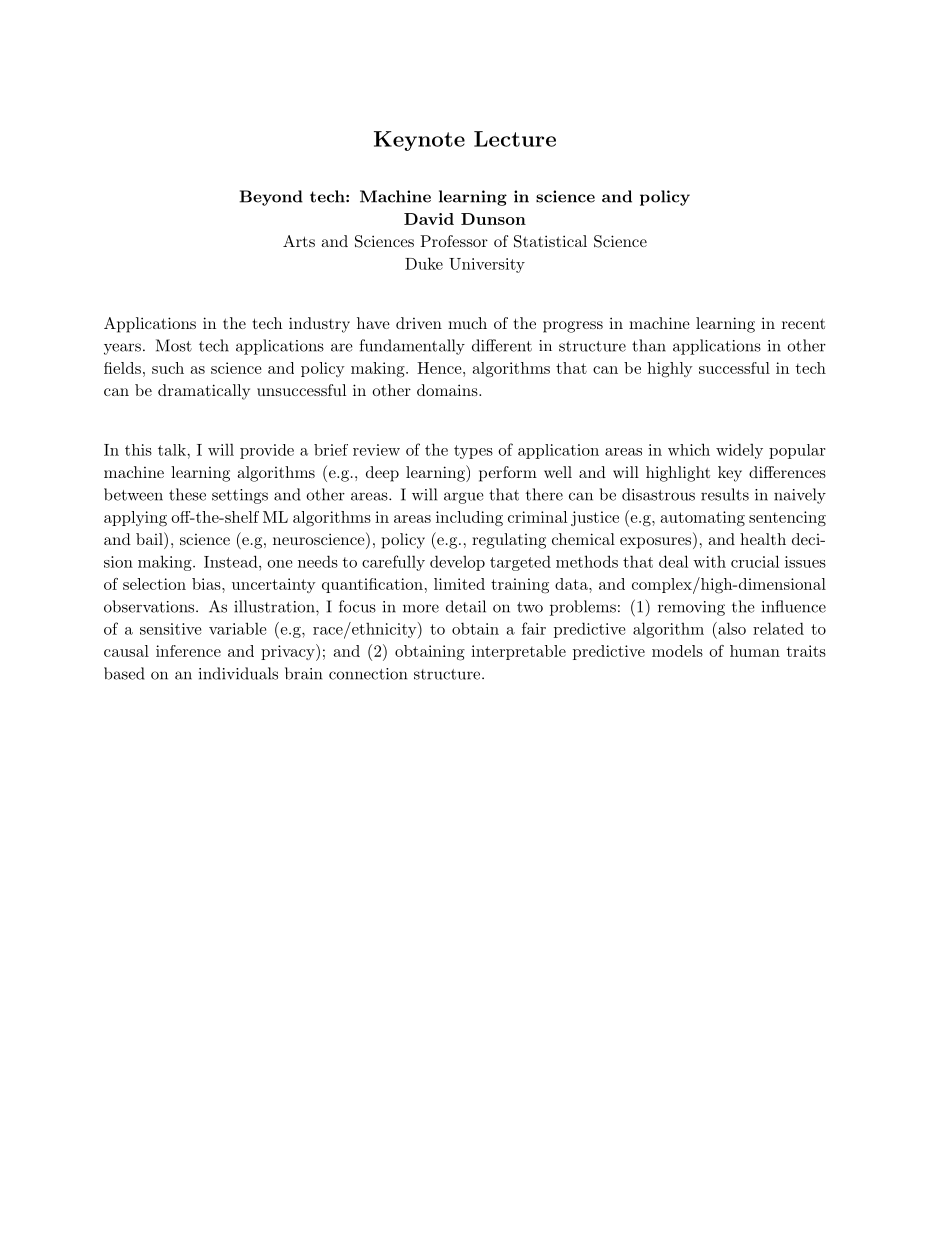 This screenshot has height=1233, width=952. Describe the element at coordinates (204, 392) in the screenshot. I see `dramatically` at that location.
